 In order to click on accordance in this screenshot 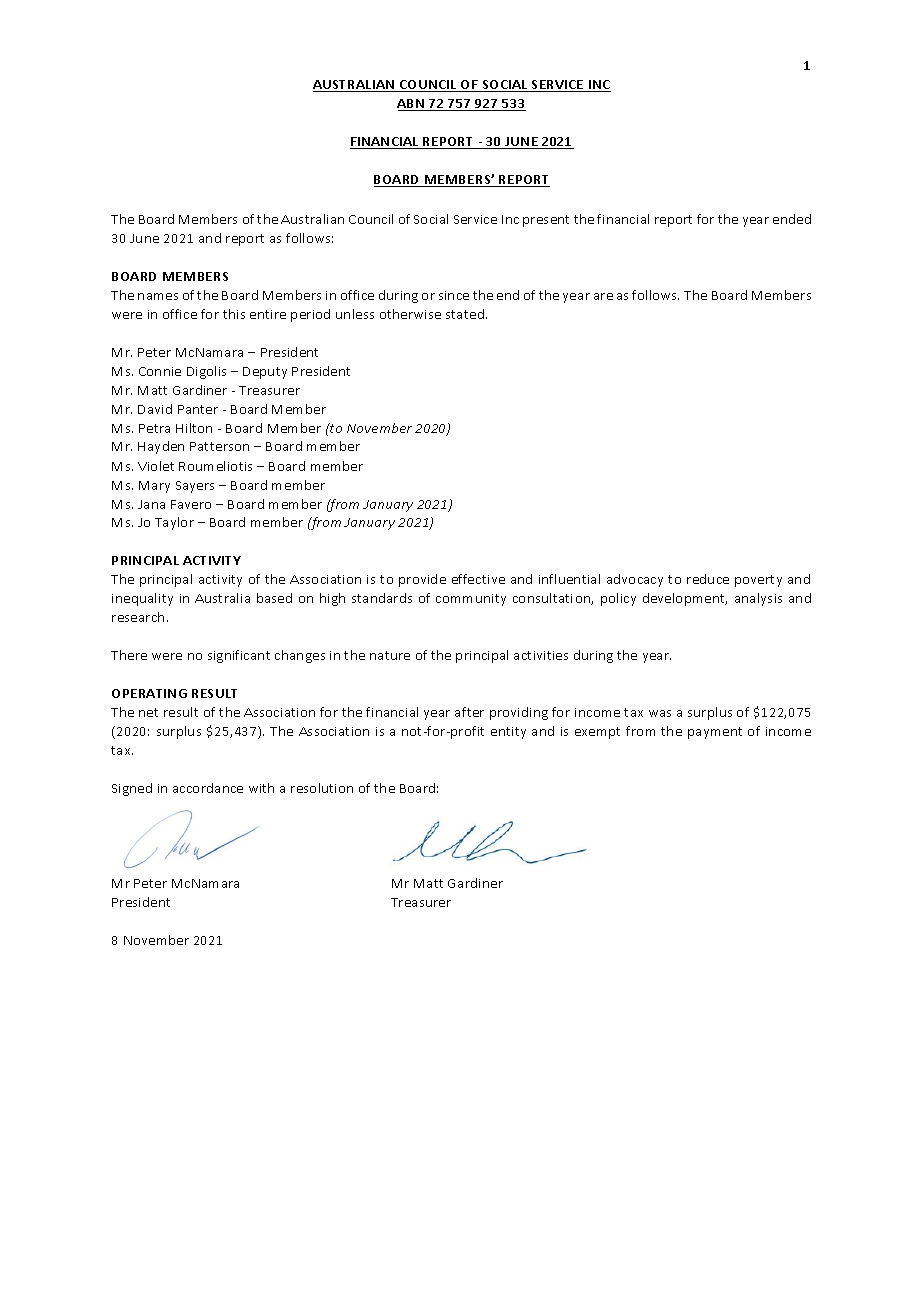, I will do `click(208, 788)`.
